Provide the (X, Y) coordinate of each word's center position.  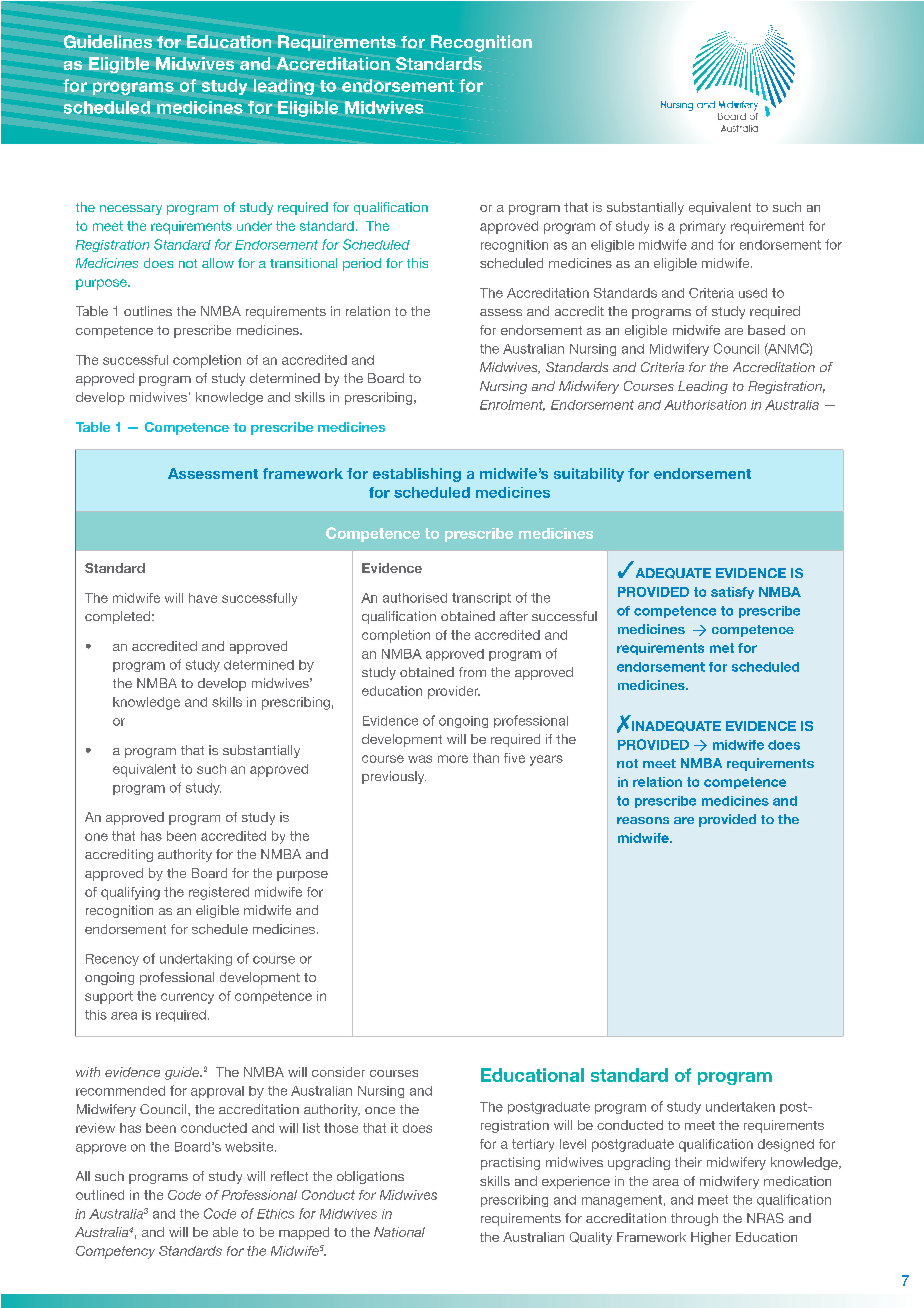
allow (218, 263)
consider (338, 1072)
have (203, 598)
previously (394, 777)
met (722, 648)
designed (786, 1145)
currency (187, 998)
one (96, 837)
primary (703, 227)
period (362, 264)
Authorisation (705, 405)
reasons (643, 820)
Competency (115, 1252)
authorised (415, 598)
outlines (148, 311)
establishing (417, 475)
